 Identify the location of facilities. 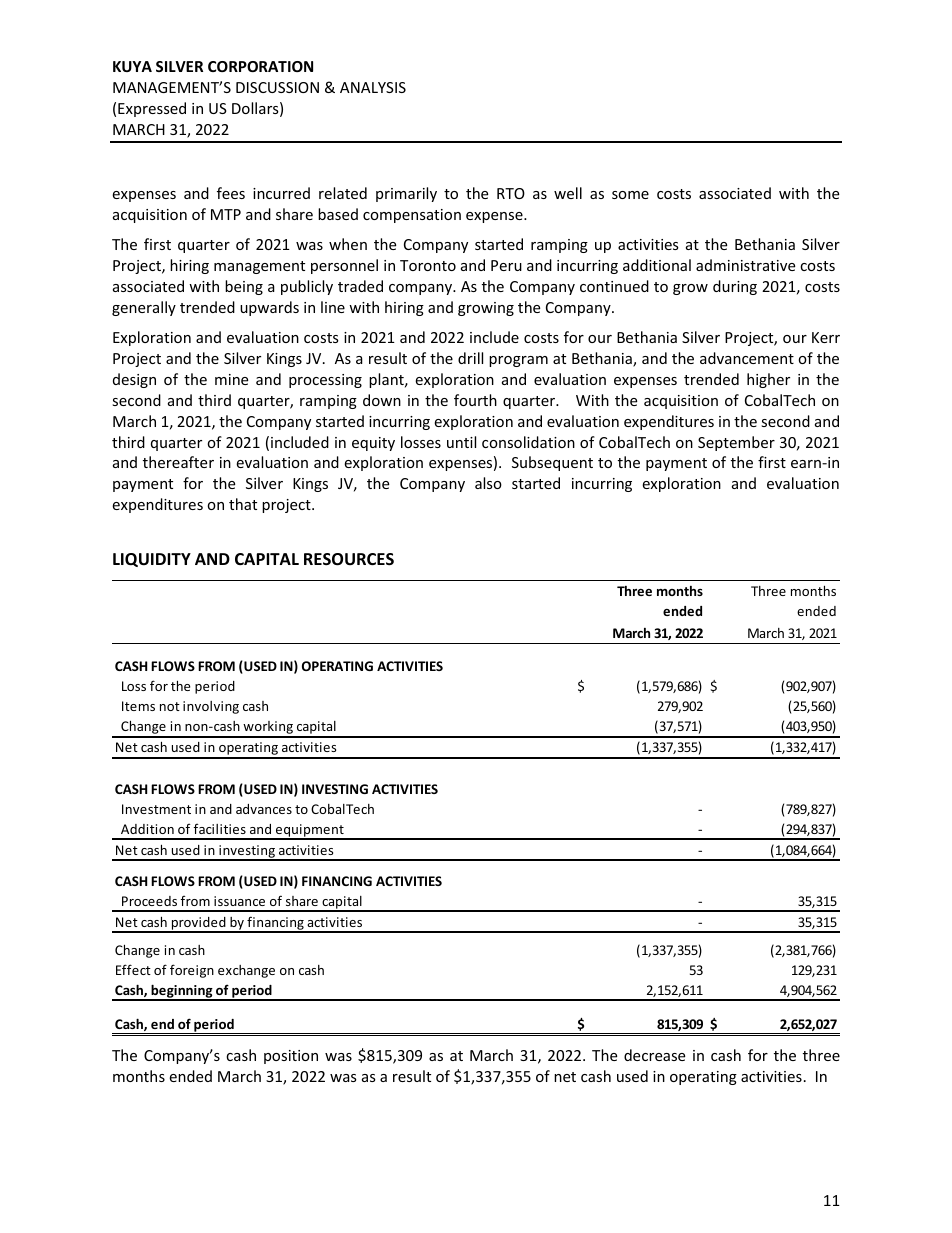
(220, 828).
